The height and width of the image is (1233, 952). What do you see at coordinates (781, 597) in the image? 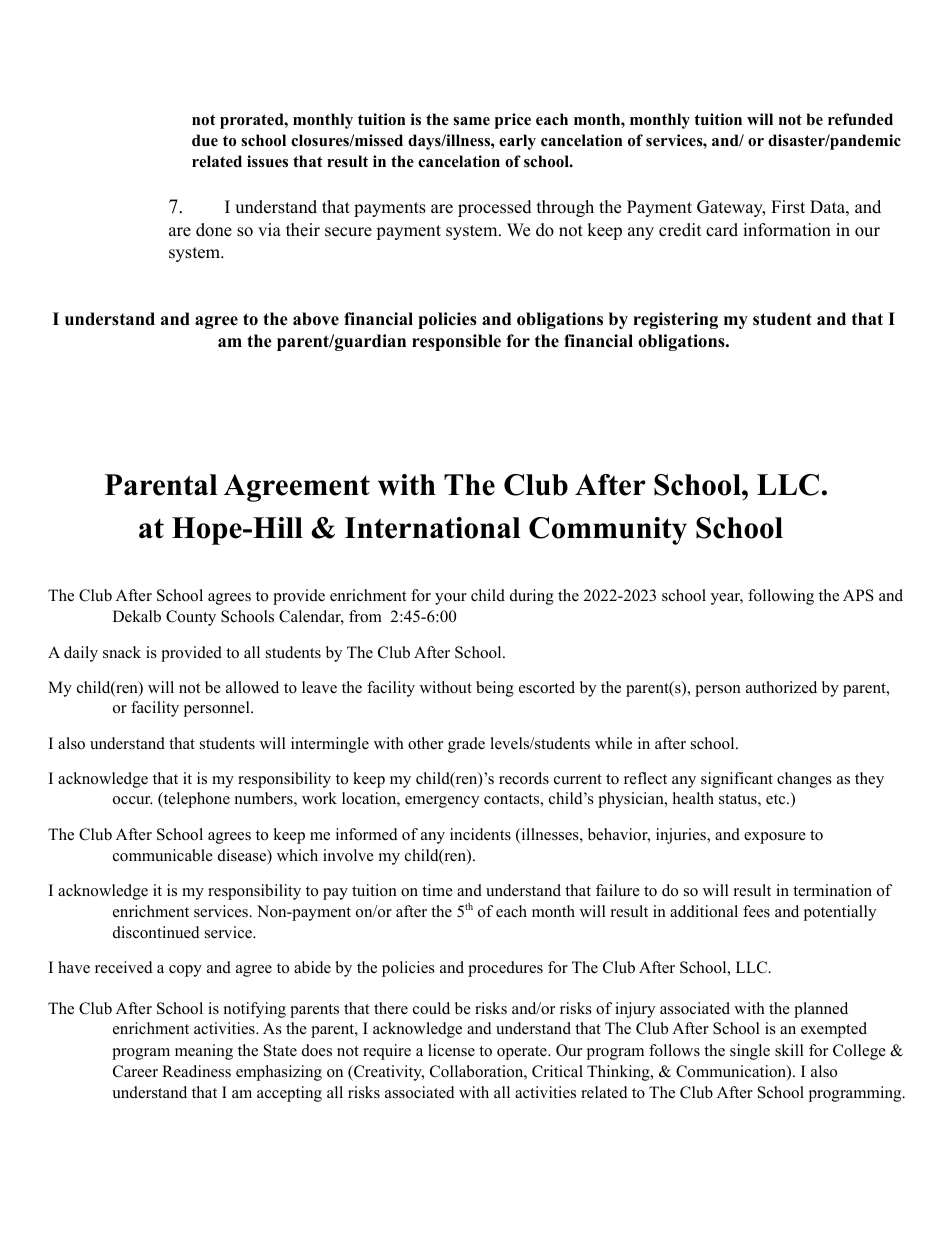
I see `following` at bounding box center [781, 597].
